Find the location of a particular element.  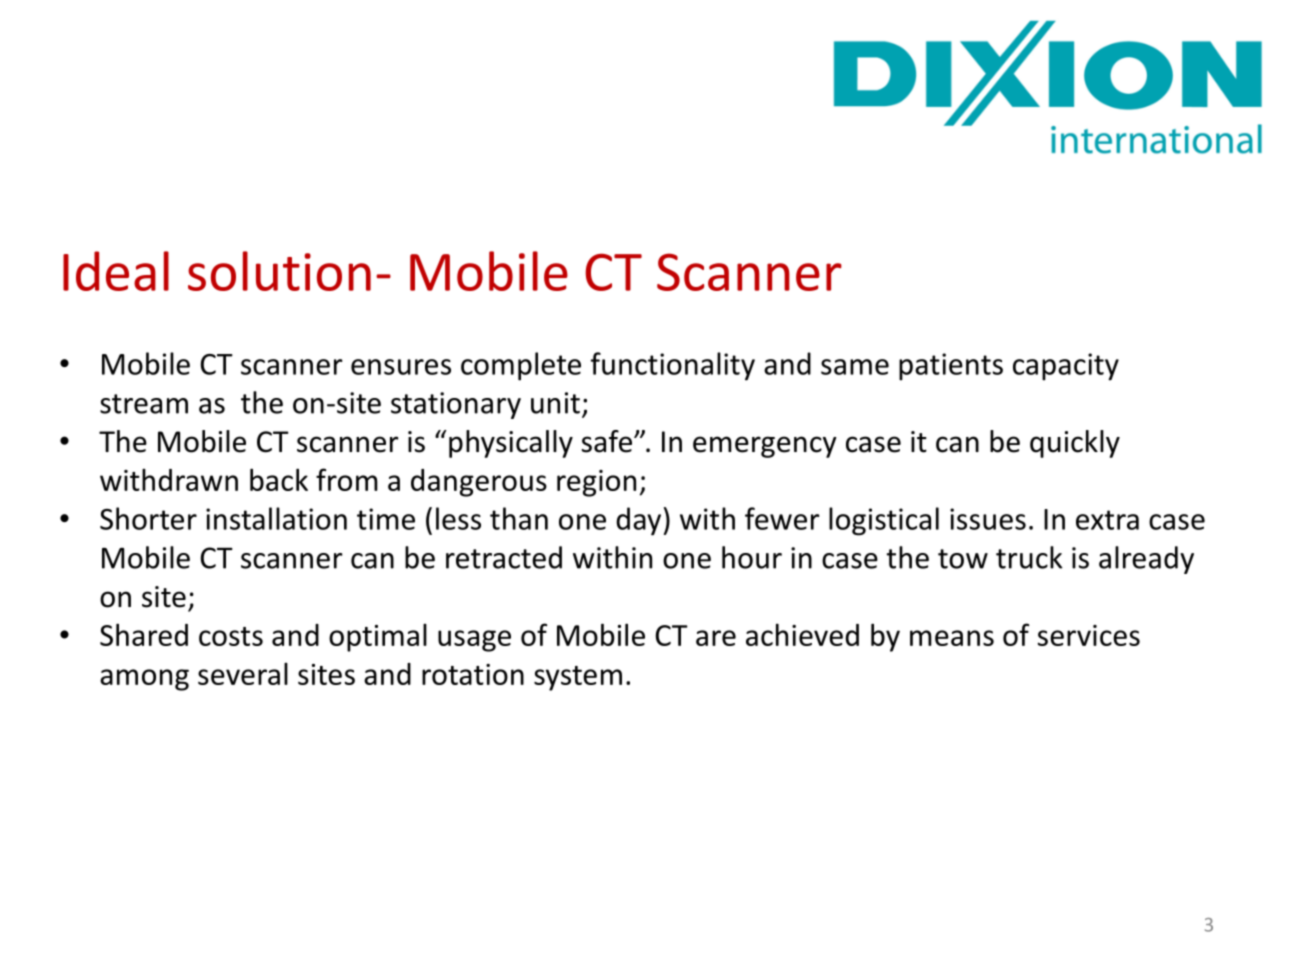

unit is located at coordinates (555, 403).
